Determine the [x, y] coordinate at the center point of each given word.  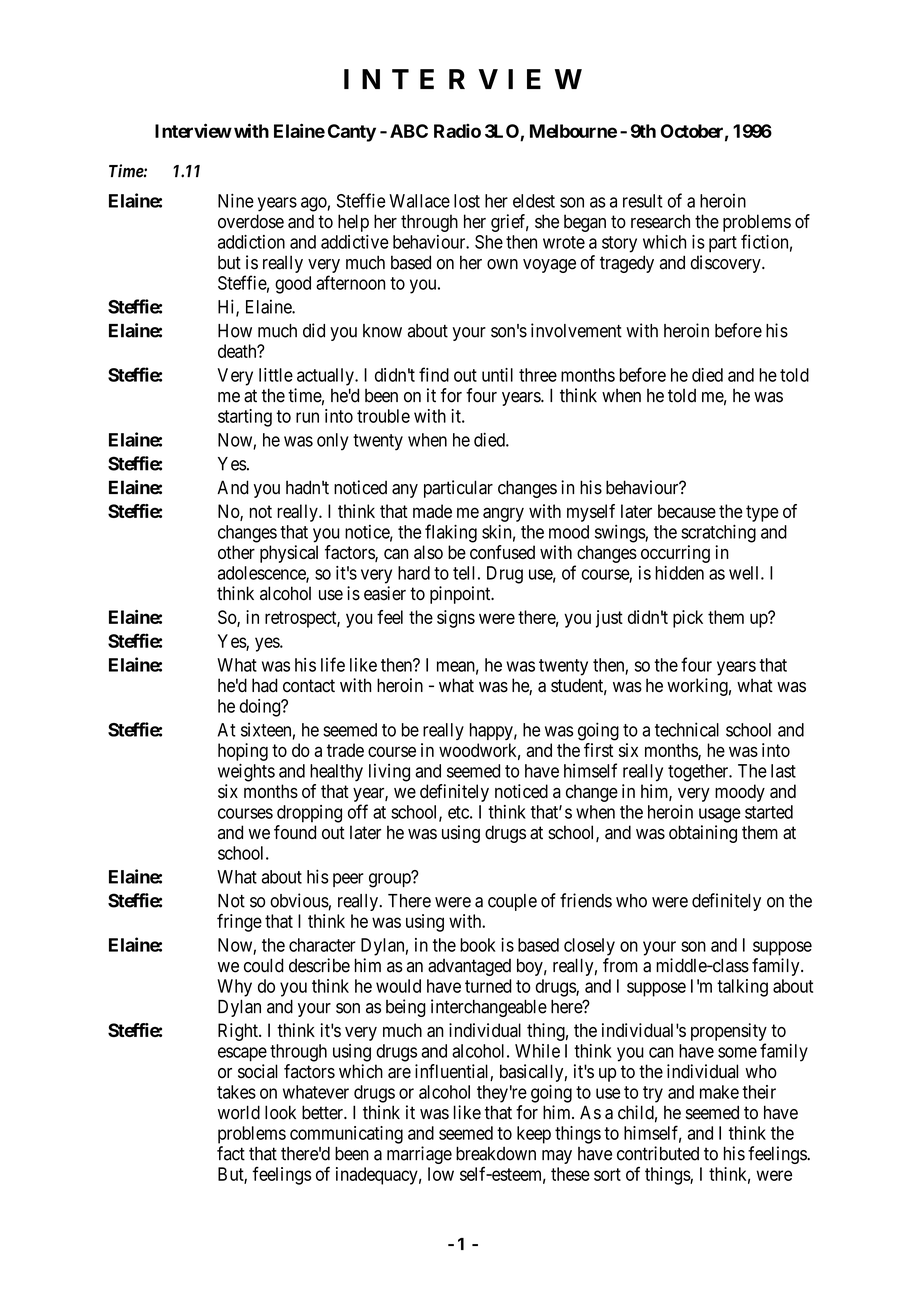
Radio [457, 130]
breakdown [496, 1154]
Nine [236, 200]
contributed [658, 1153]
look [280, 1112]
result [643, 201]
